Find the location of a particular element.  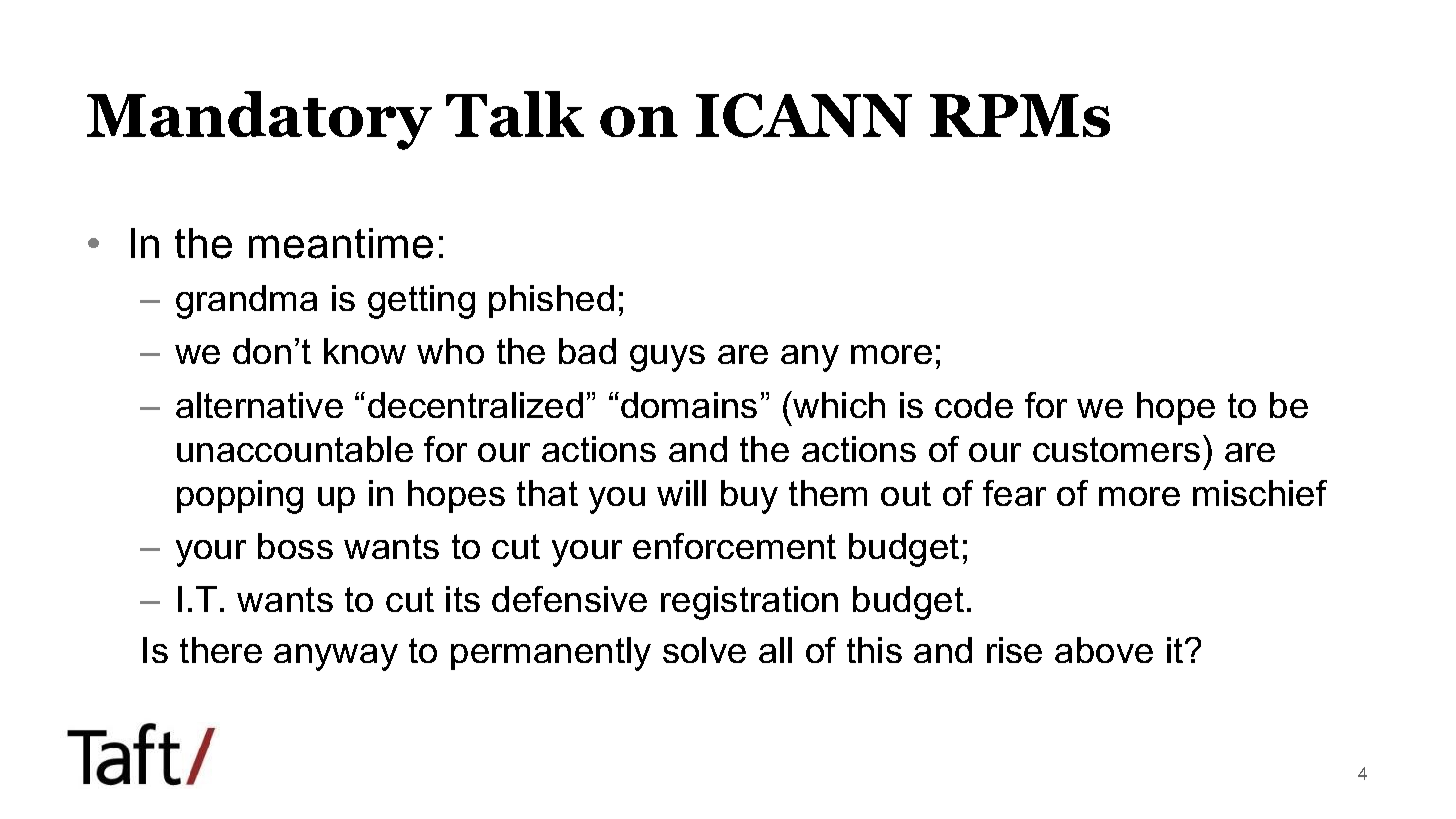

code is located at coordinates (974, 405).
